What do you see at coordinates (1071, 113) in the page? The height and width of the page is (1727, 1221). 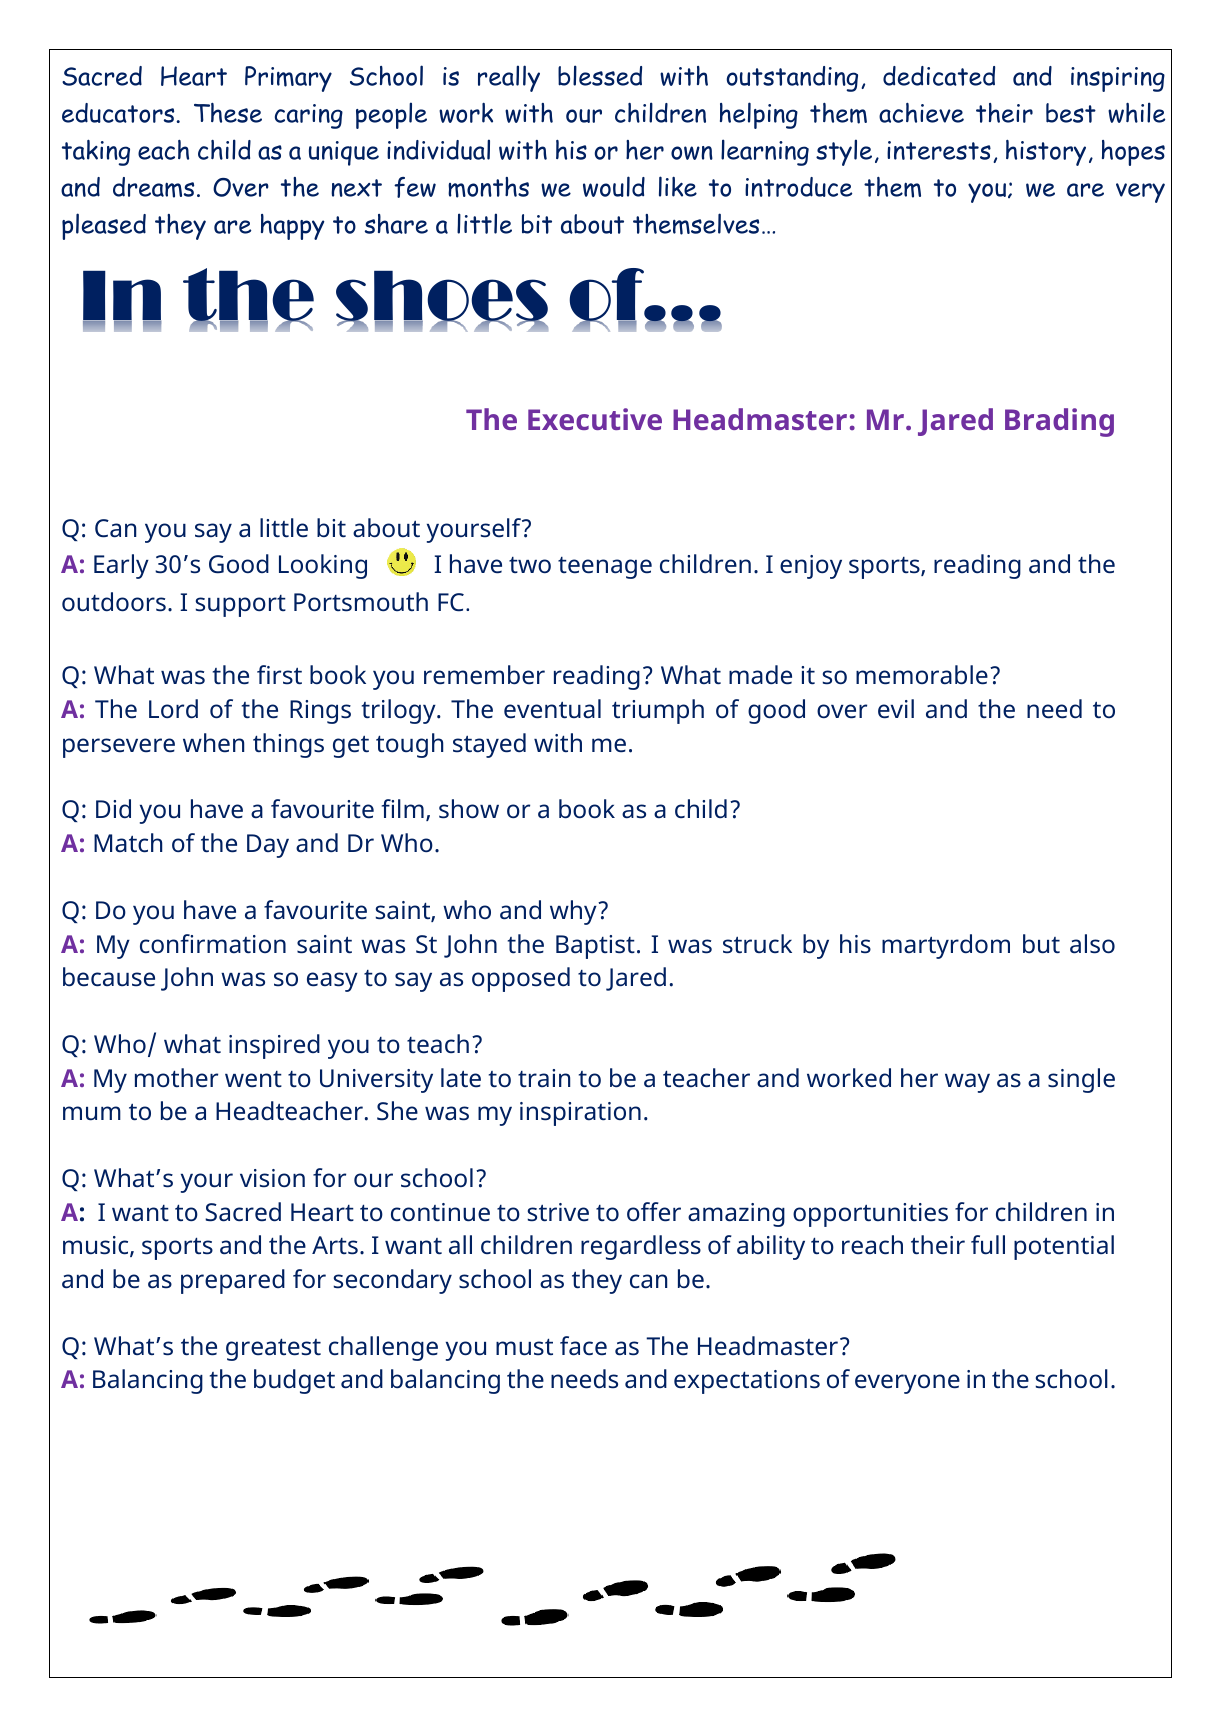 I see `best` at bounding box center [1071, 113].
